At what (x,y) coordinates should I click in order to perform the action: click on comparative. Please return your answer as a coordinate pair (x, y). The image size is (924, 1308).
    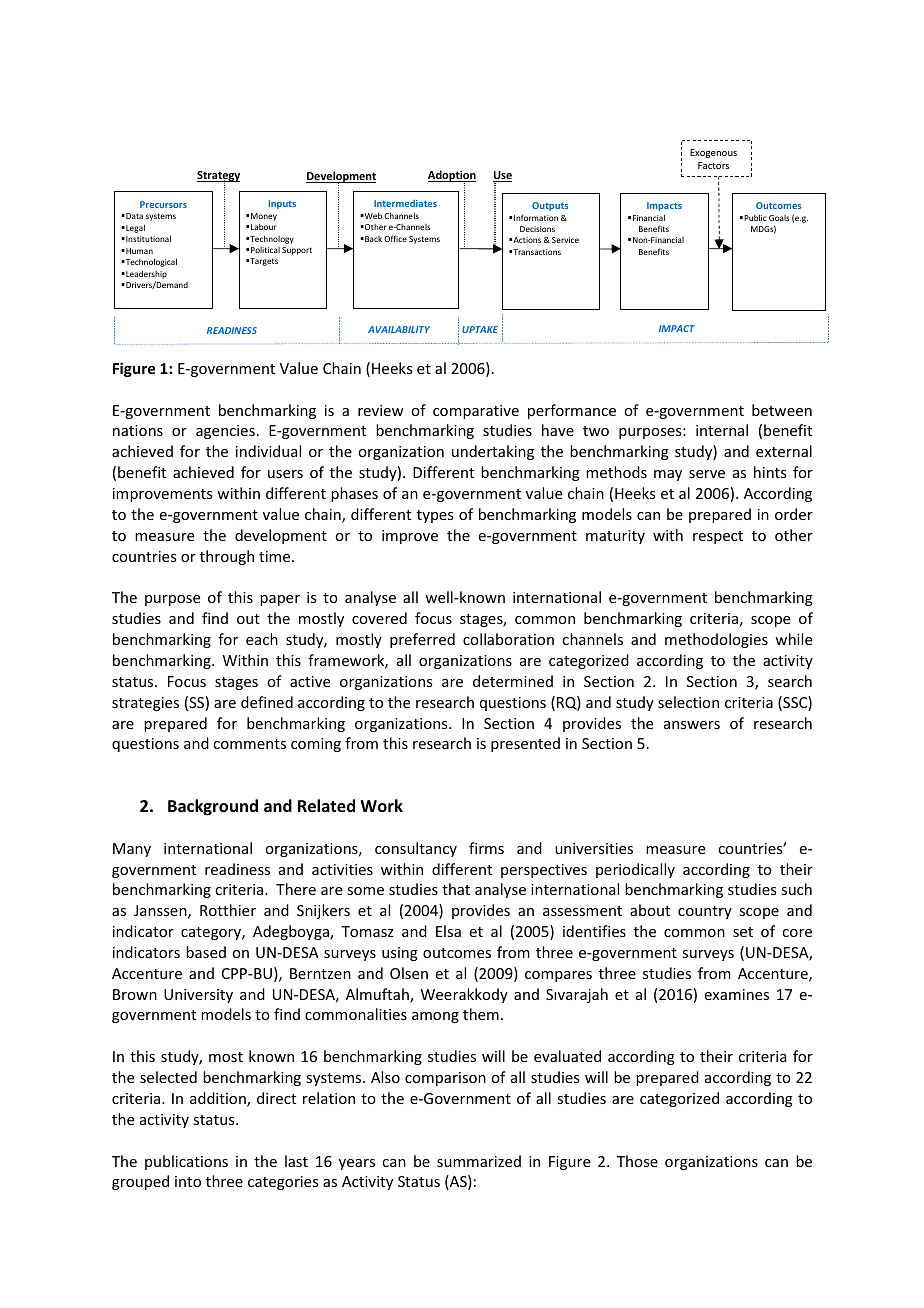
    Looking at the image, I should click on (476, 412).
